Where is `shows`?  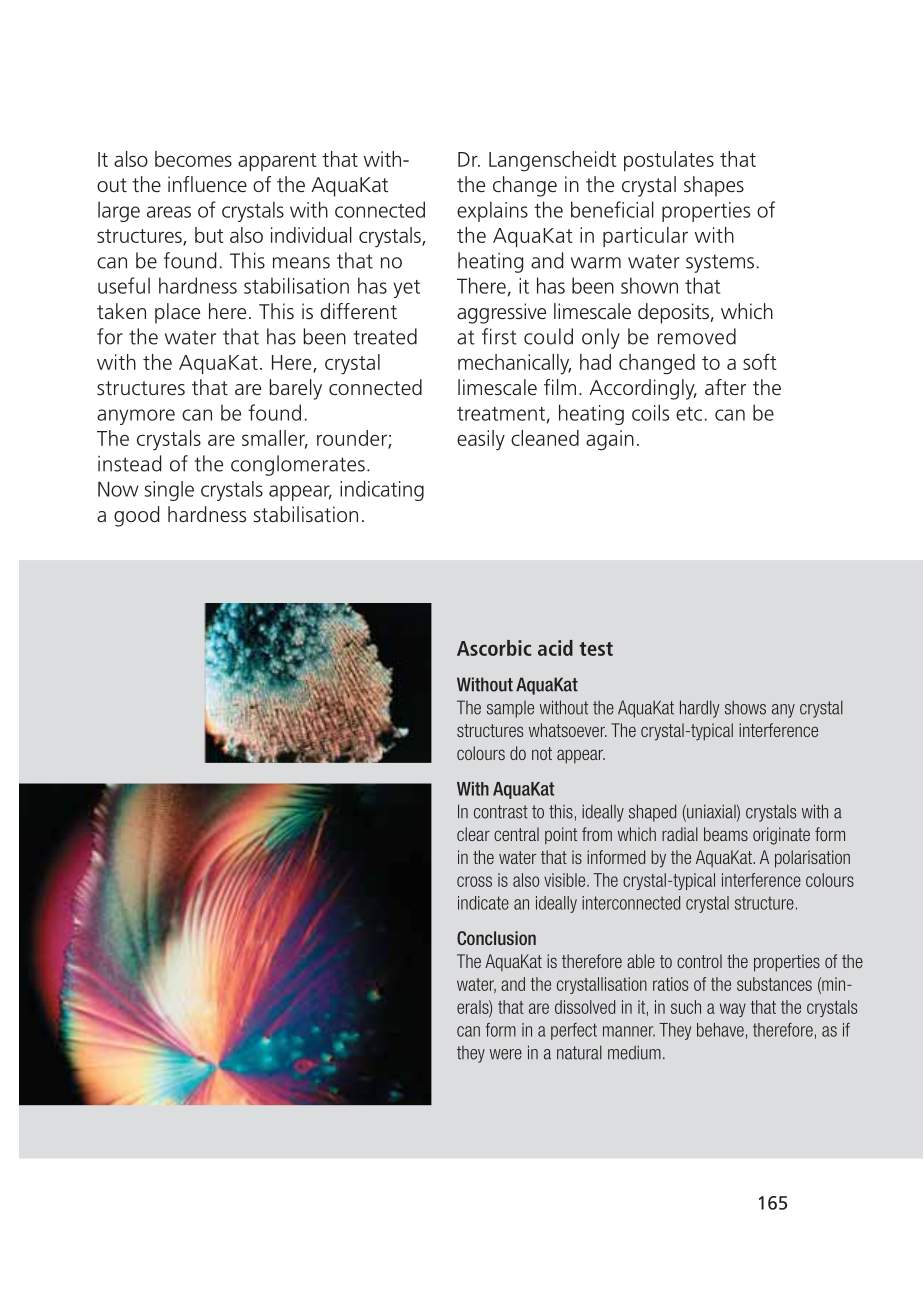 shows is located at coordinates (745, 708).
